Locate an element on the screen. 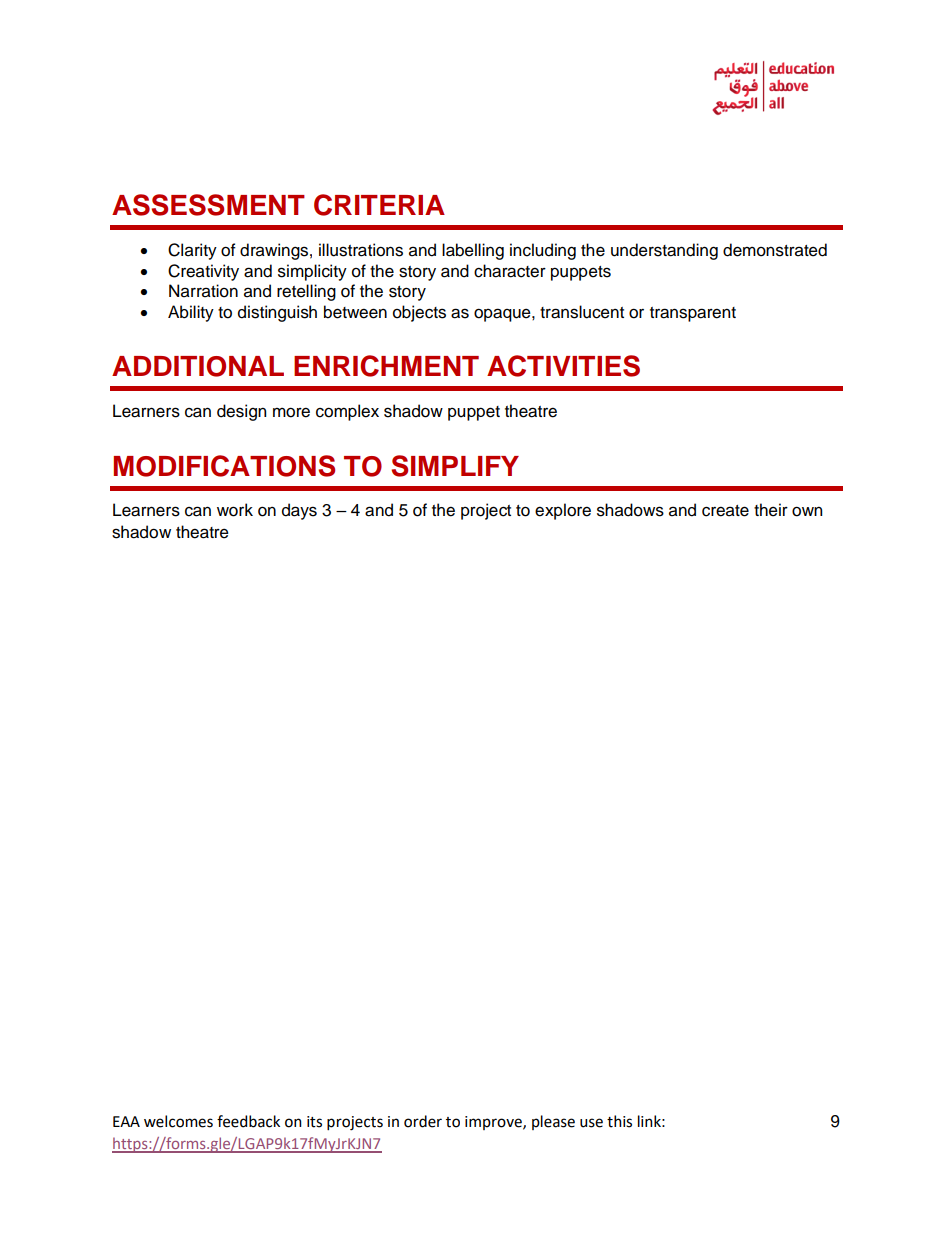  demonstrated is located at coordinates (775, 250).
